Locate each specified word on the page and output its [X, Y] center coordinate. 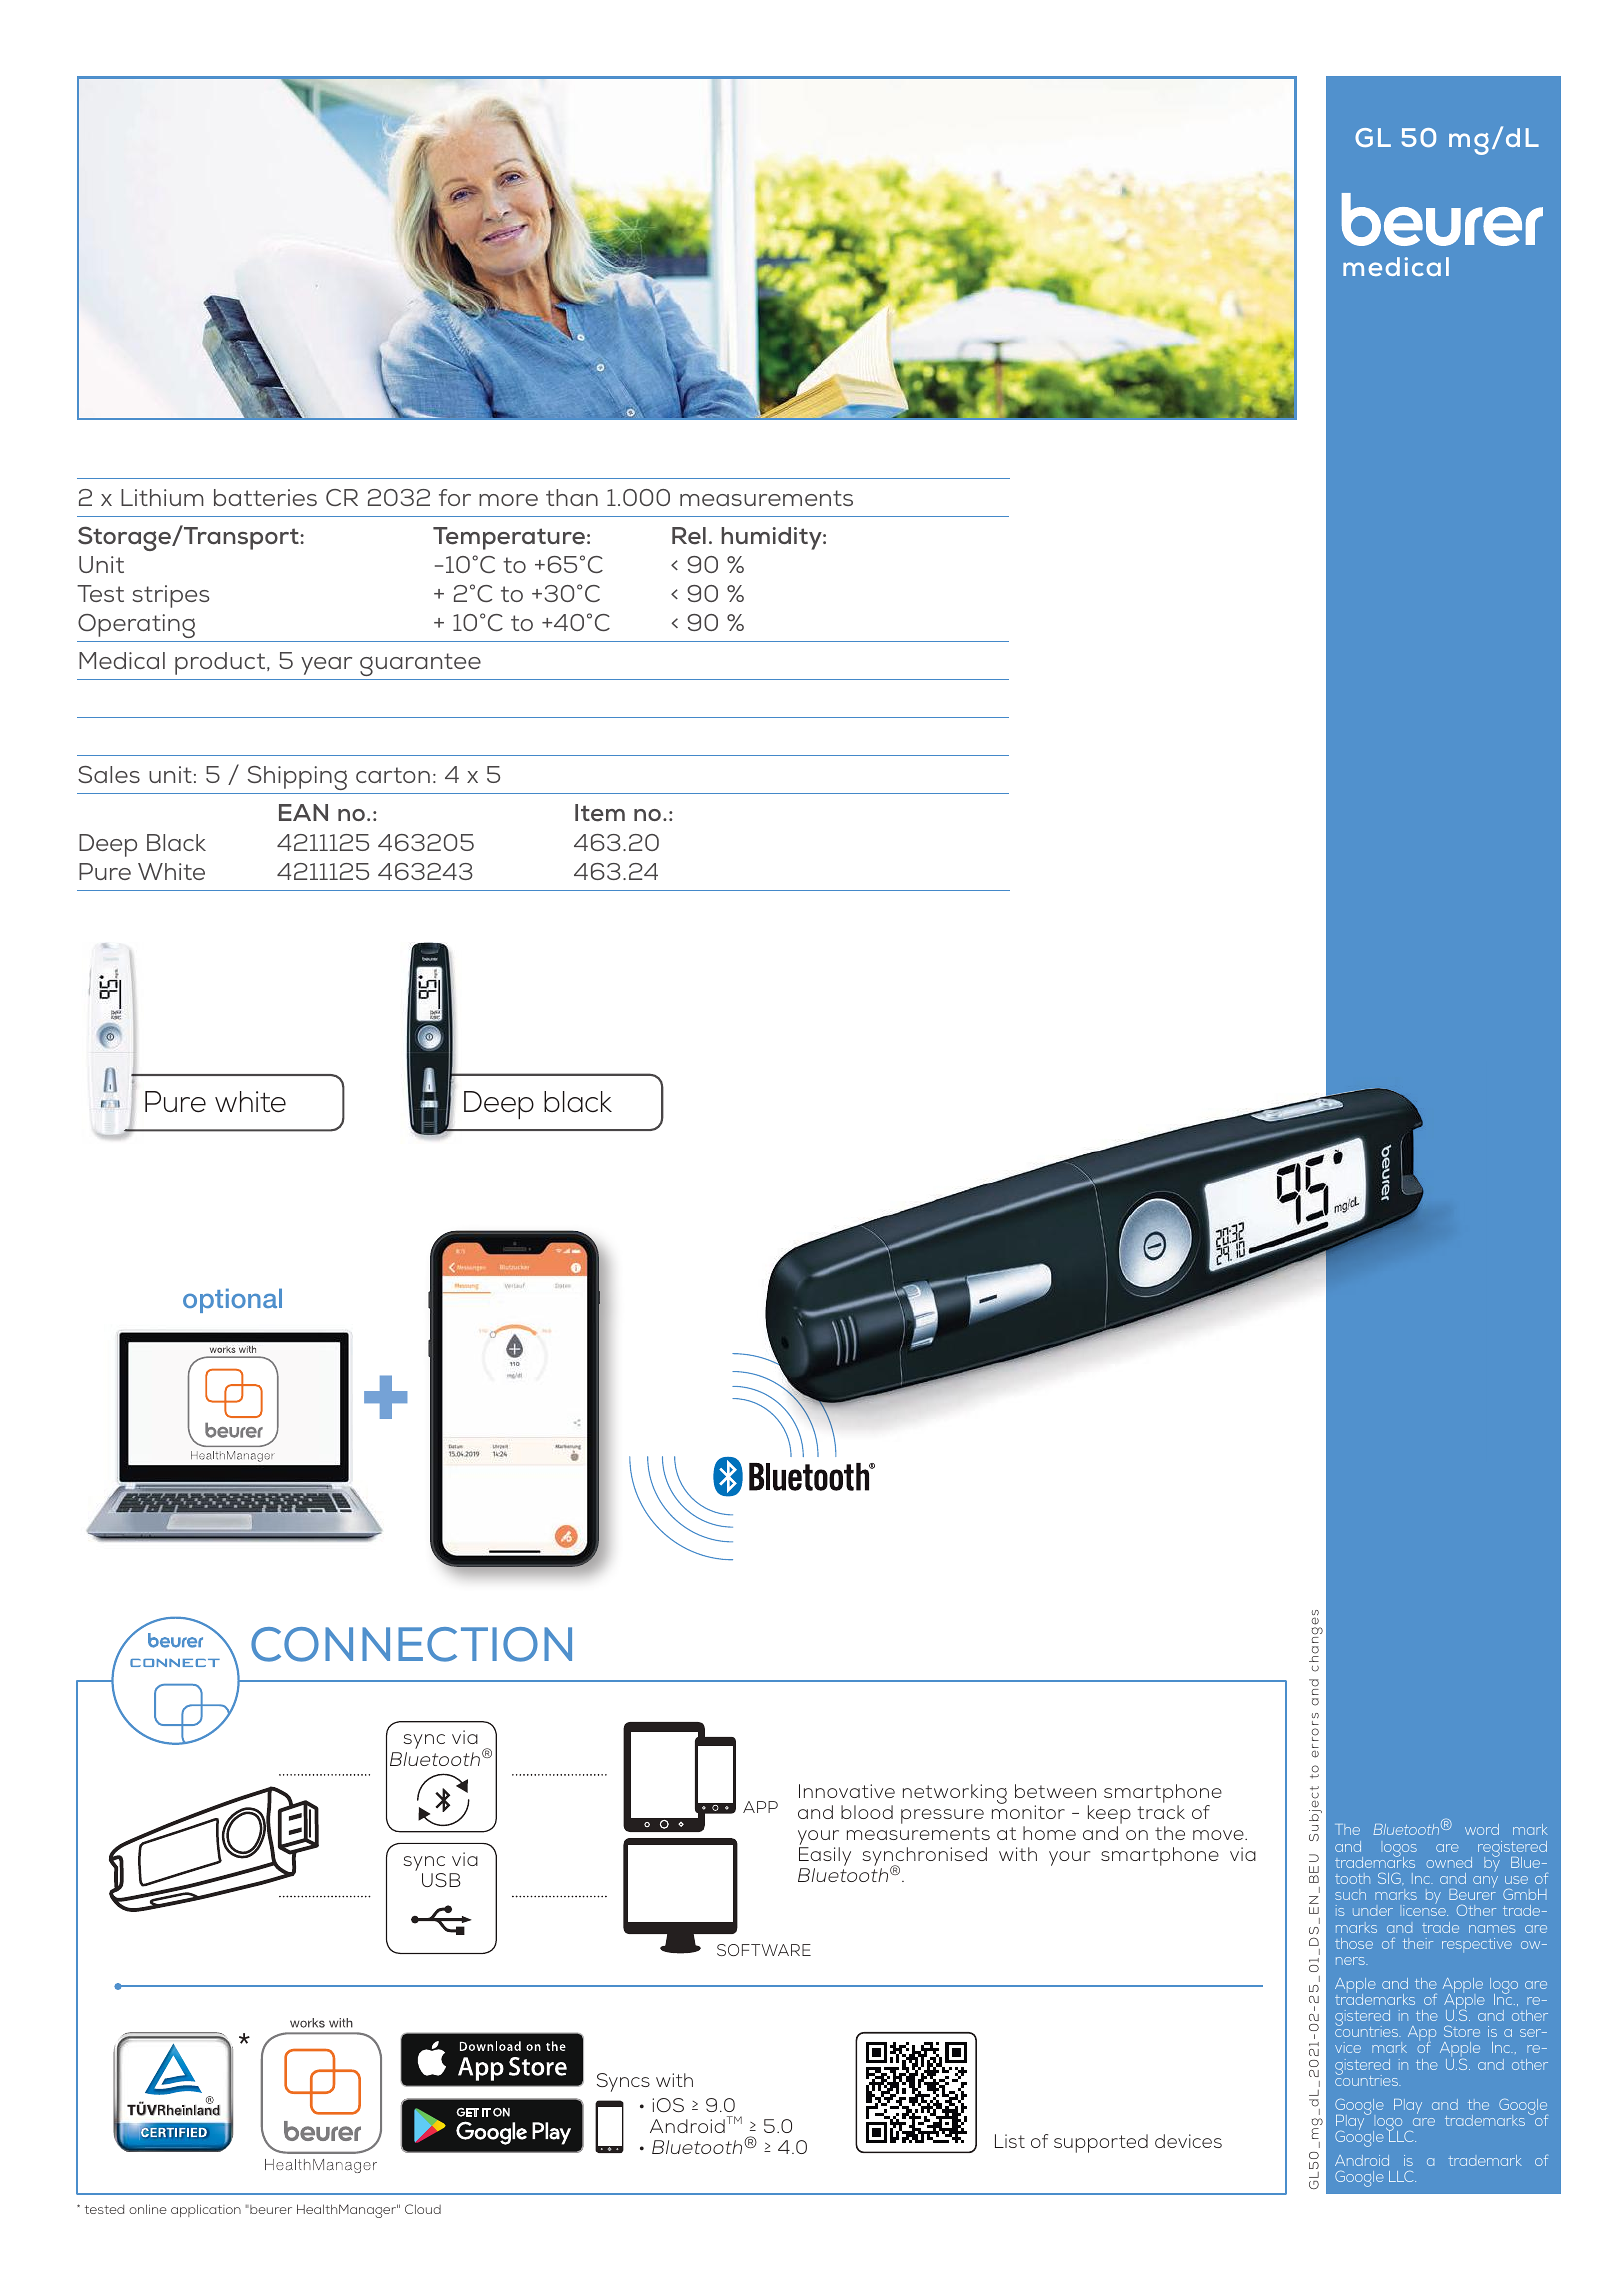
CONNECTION [411, 1644]
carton [393, 775]
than [572, 497]
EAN [303, 812]
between [1055, 1791]
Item [600, 813]
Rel [689, 536]
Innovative [847, 1791]
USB [441, 1880]
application [206, 2210]
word [1482, 1829]
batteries [265, 497]
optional [232, 1300]
